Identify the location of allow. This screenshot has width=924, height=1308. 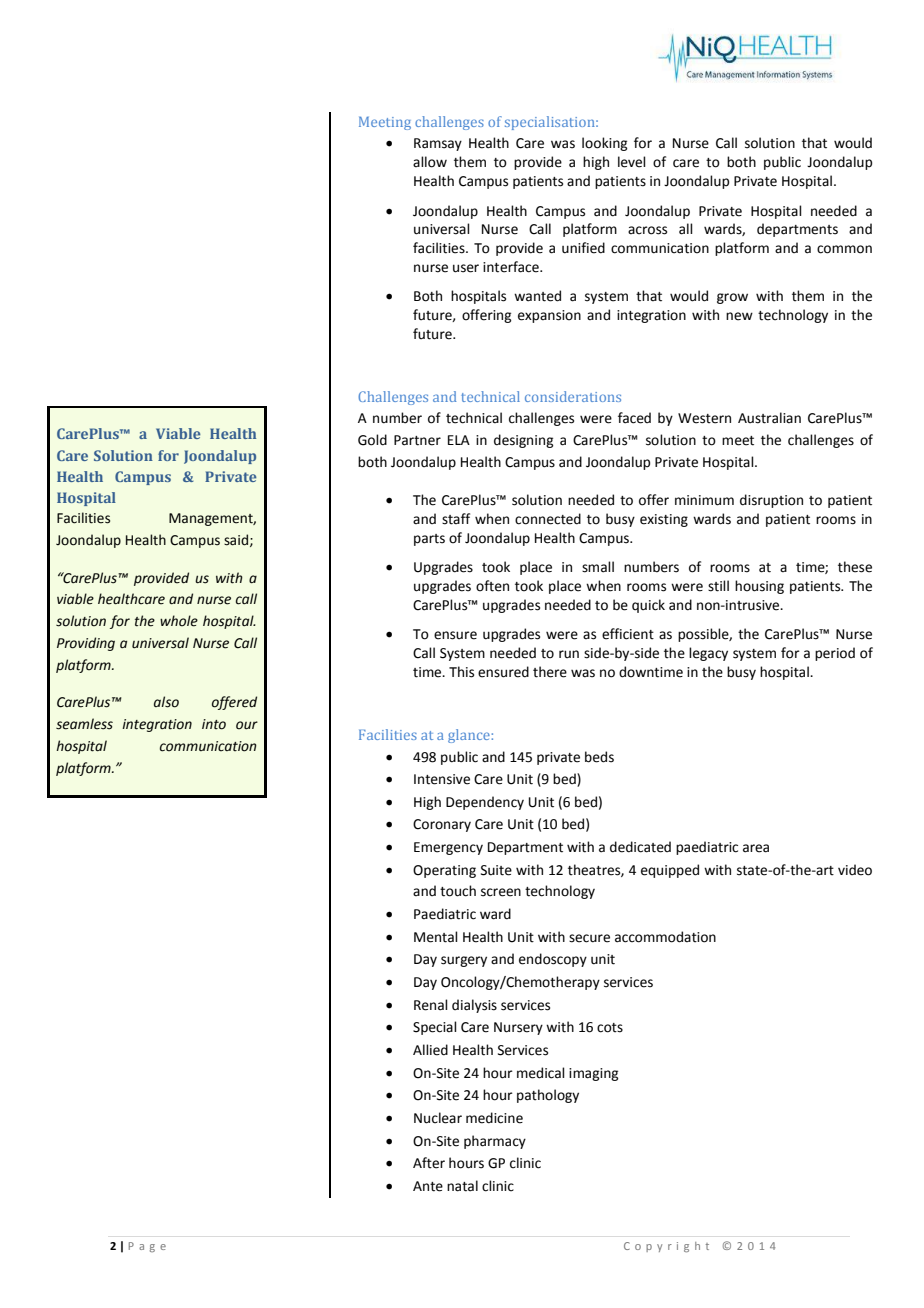
(430, 162).
